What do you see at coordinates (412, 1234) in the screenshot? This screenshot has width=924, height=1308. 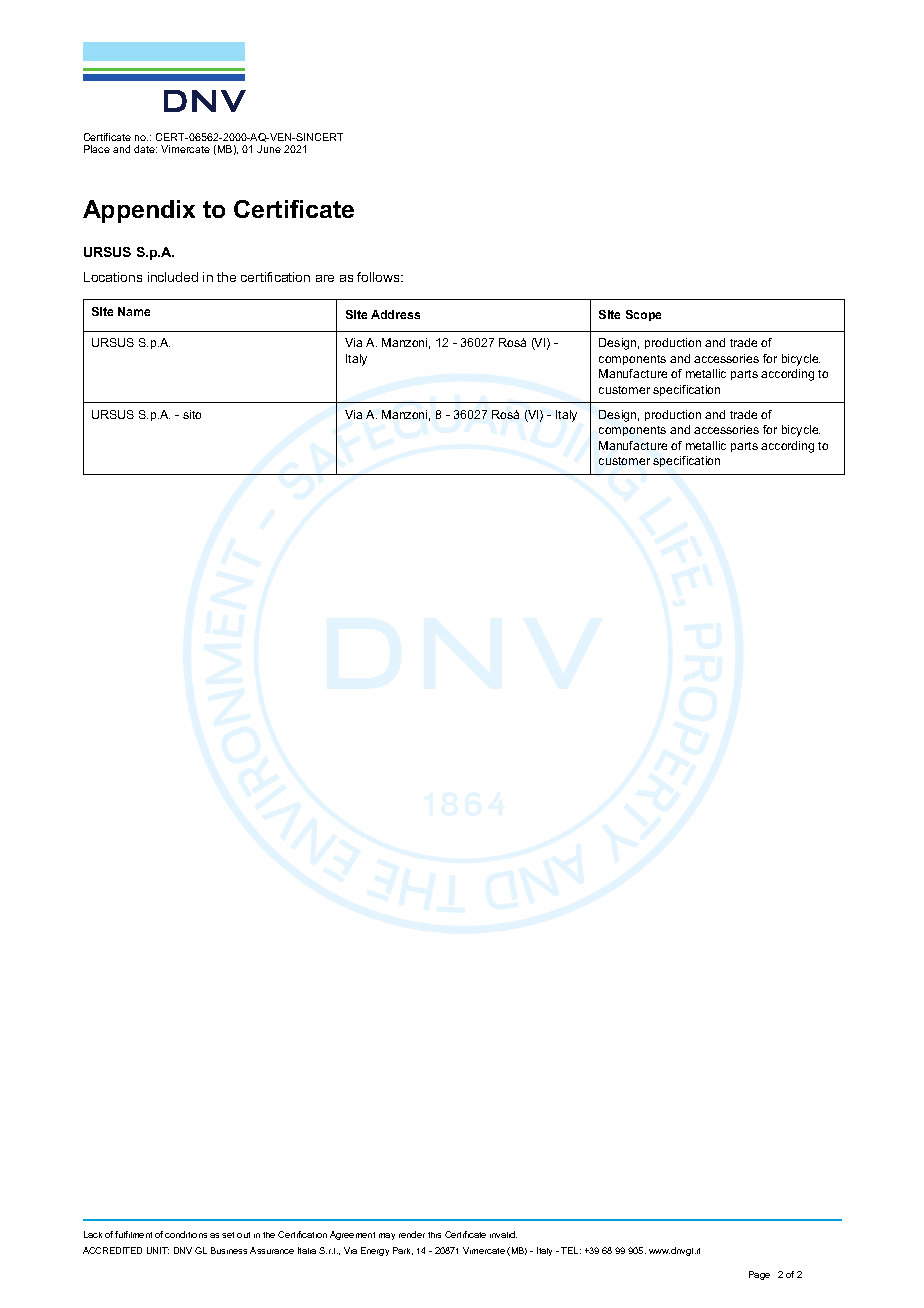 I see `render` at bounding box center [412, 1234].
